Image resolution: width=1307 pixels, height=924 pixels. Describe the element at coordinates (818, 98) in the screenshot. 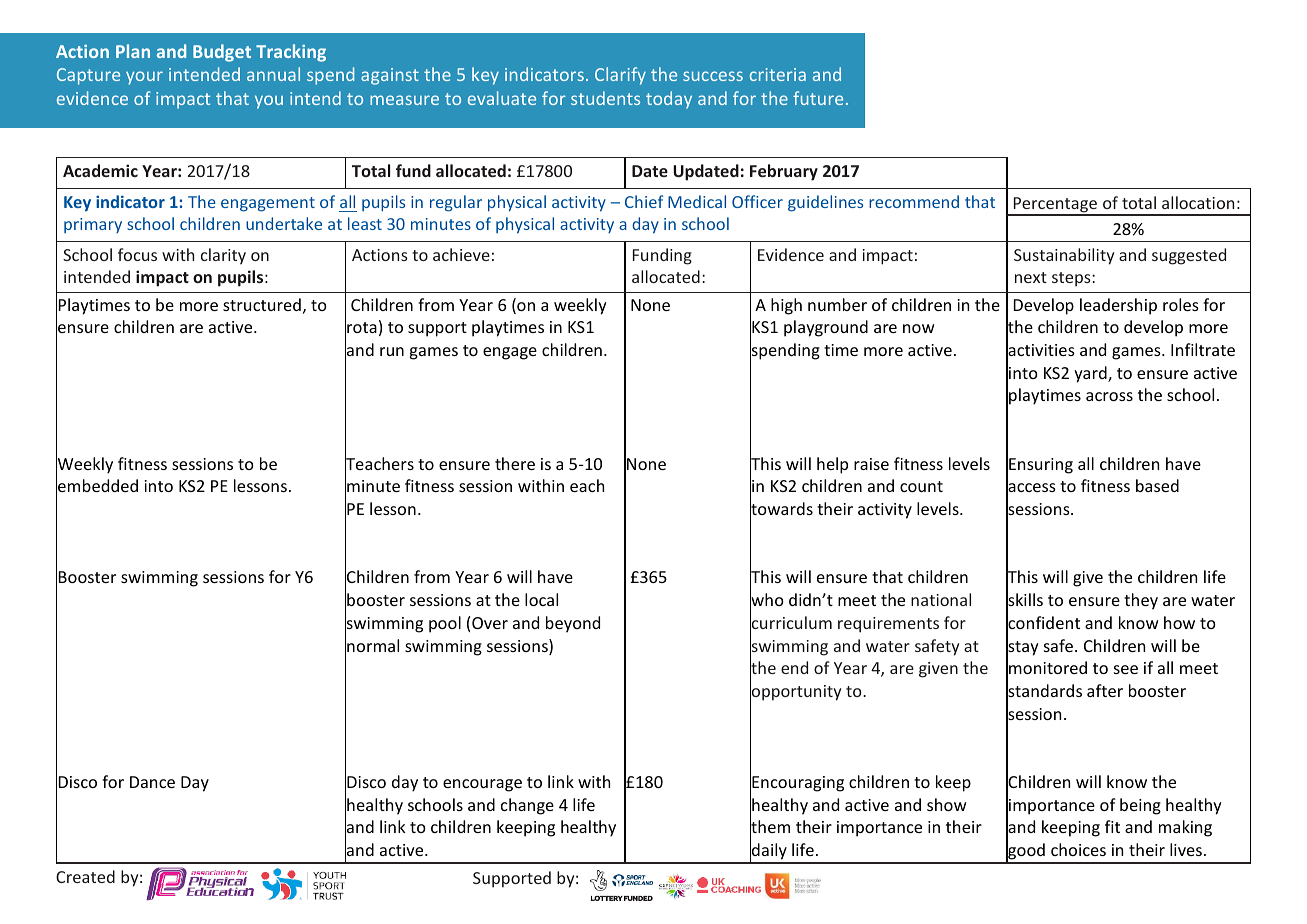

I see `future` at that location.
